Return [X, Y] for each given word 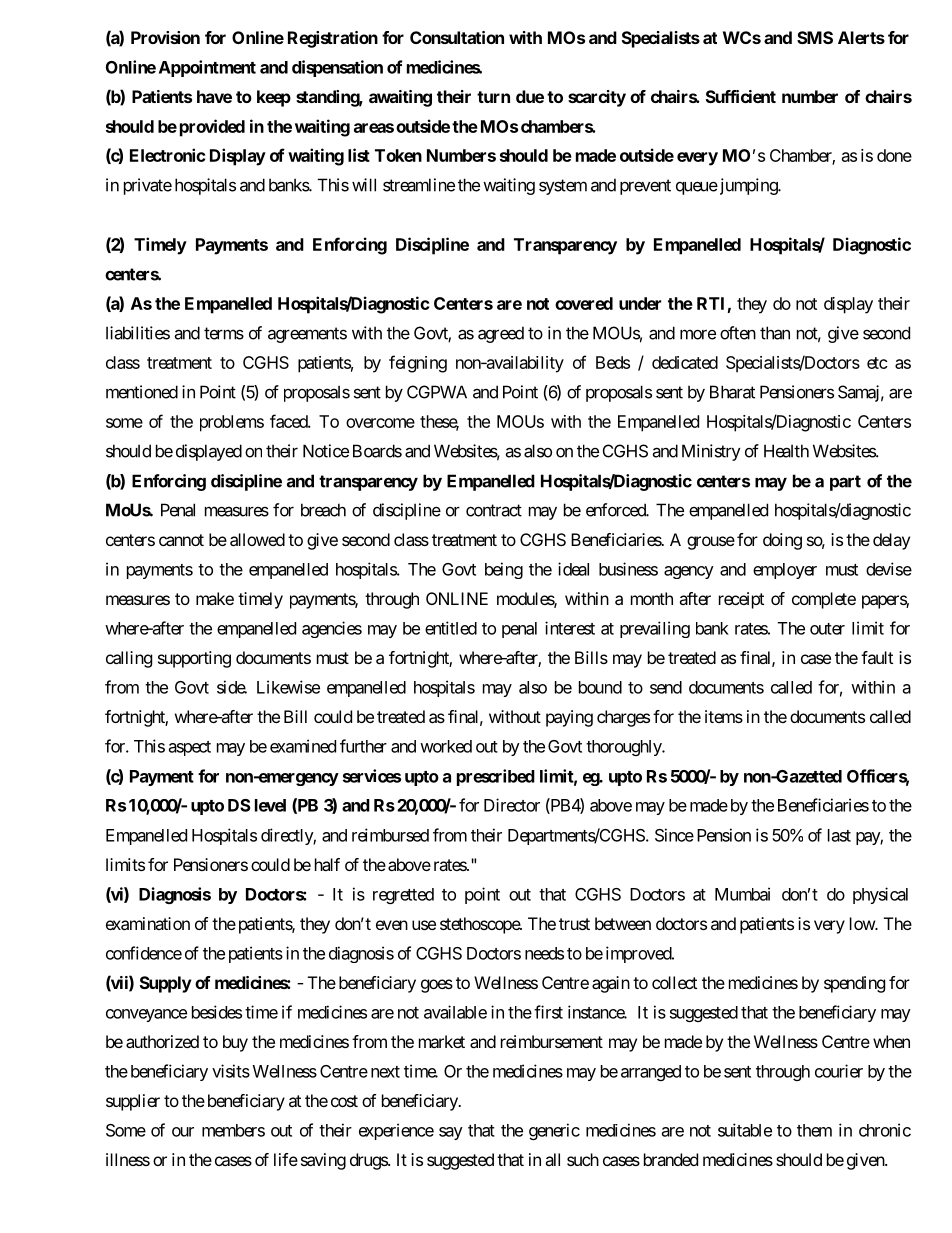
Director [512, 805]
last [839, 835]
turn [493, 97]
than [775, 333]
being [504, 570]
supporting [194, 659]
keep [274, 98]
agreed [501, 334]
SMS [815, 37]
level [270, 805]
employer [785, 571]
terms [224, 333]
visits [231, 1071]
